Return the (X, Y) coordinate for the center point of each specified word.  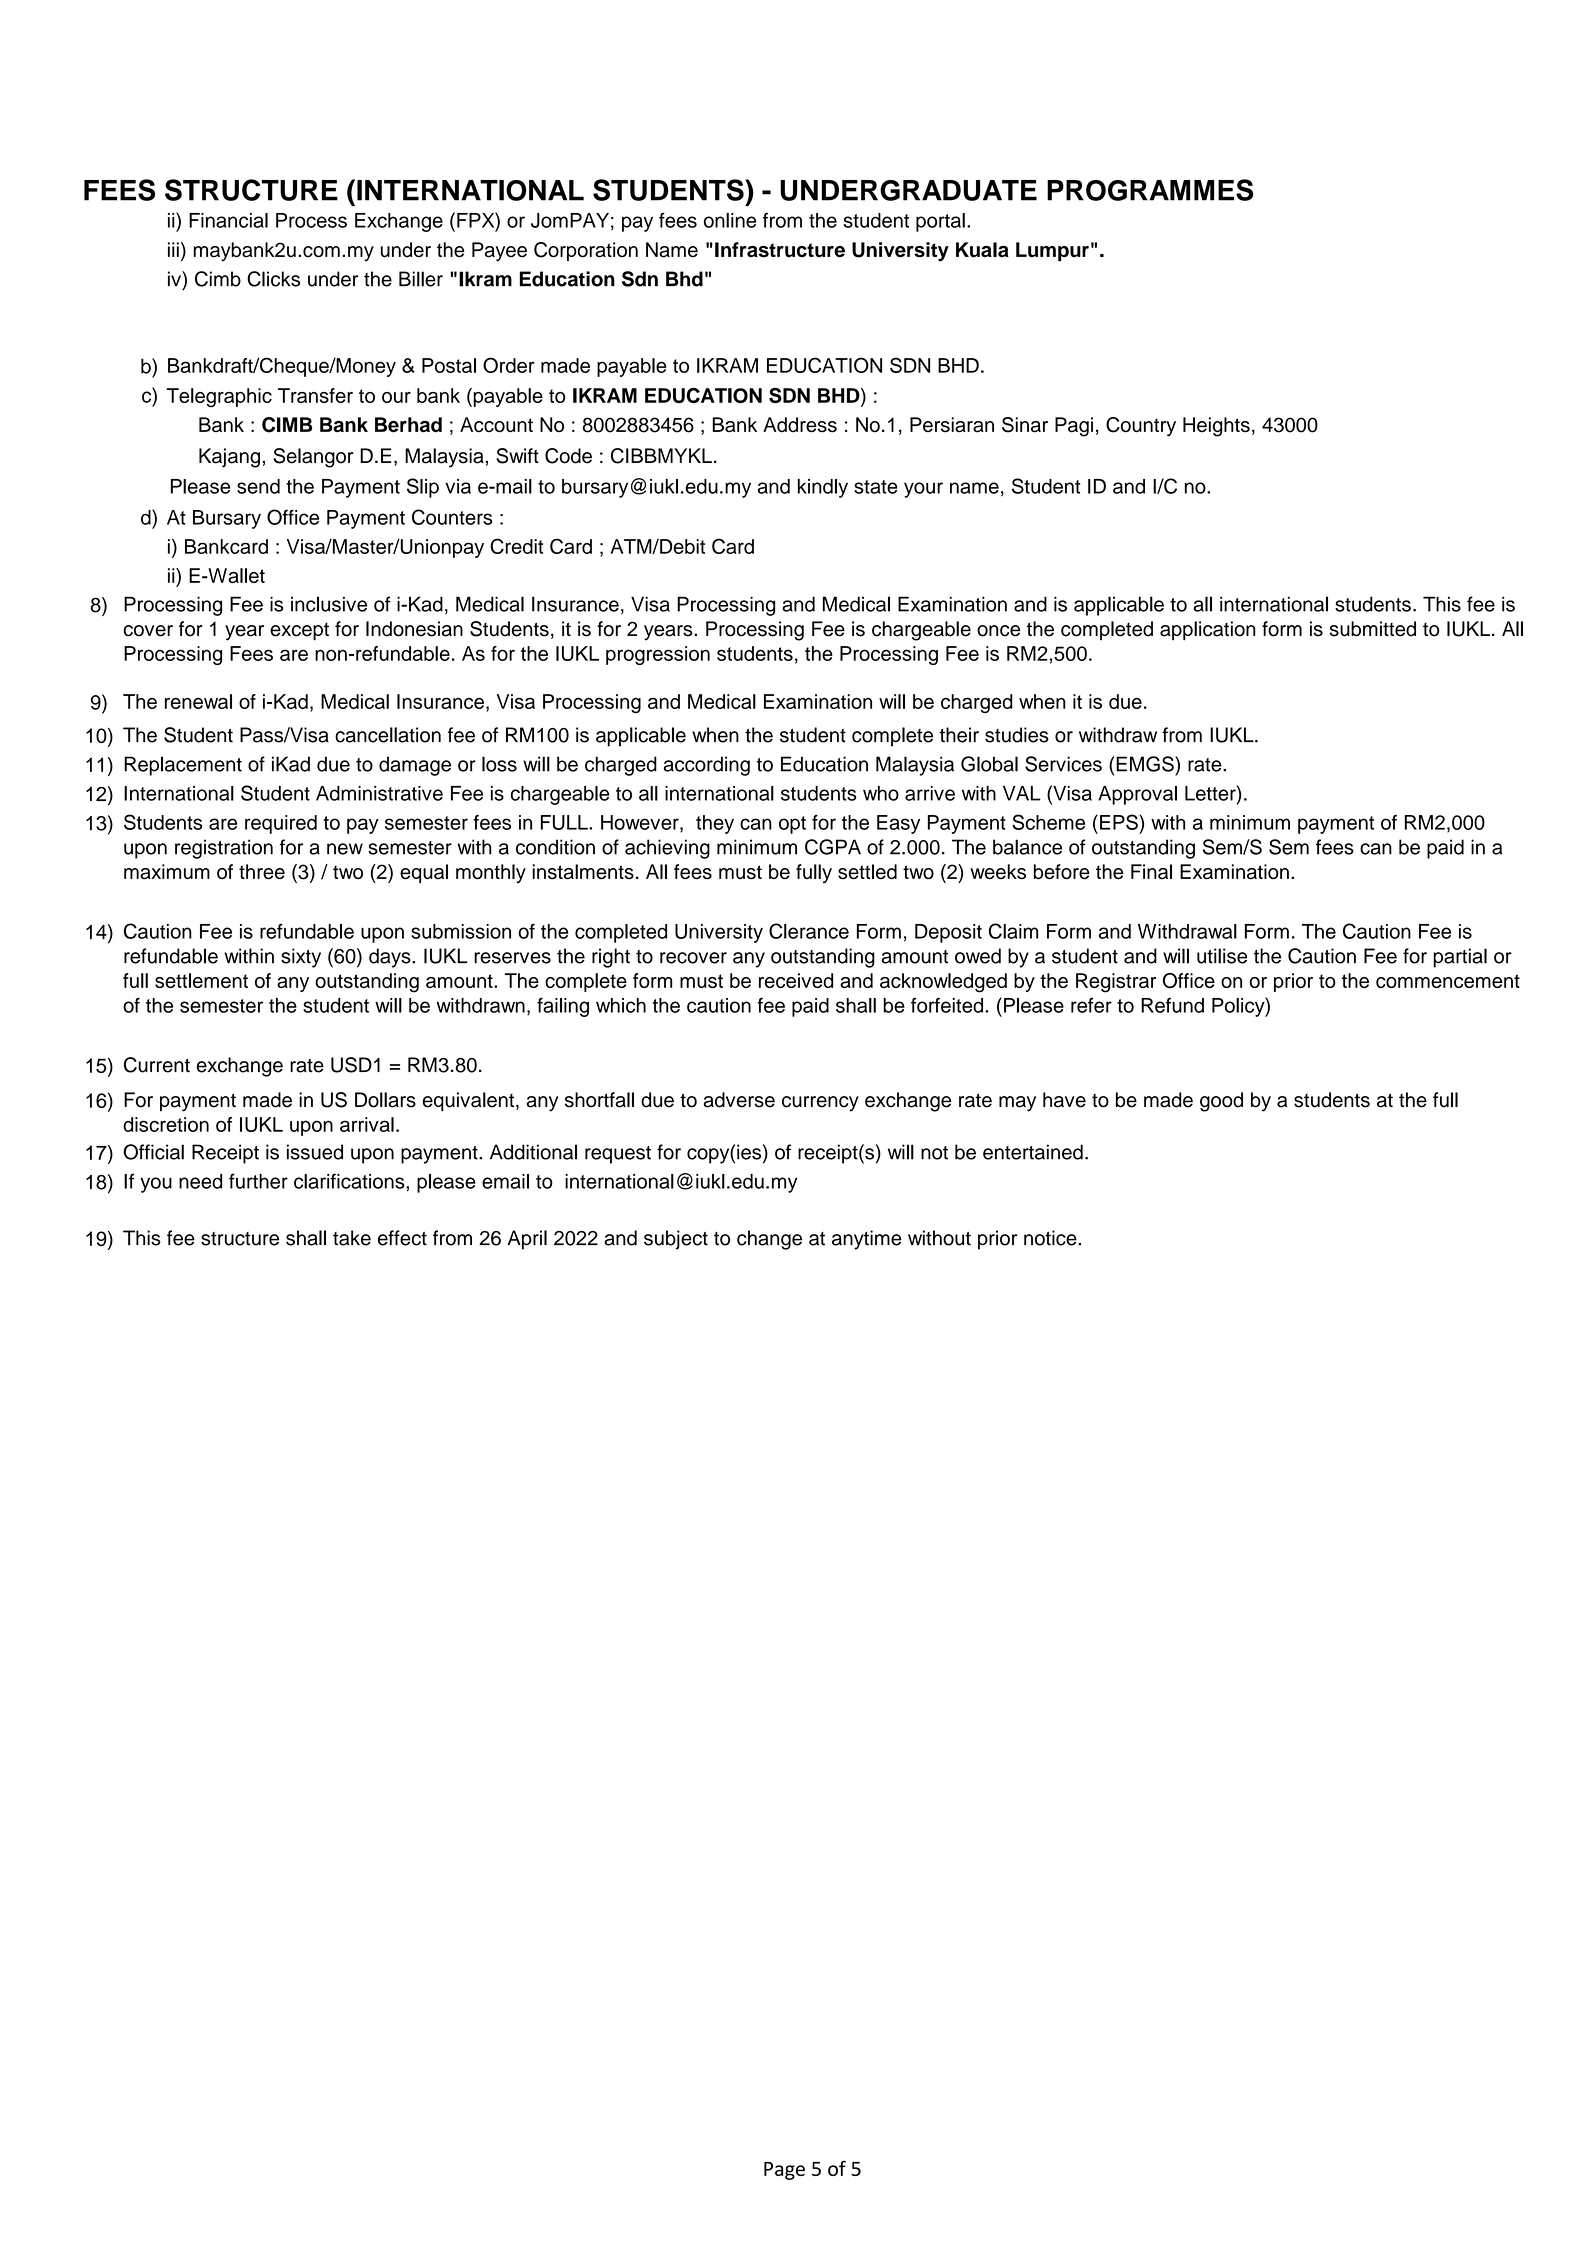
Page (784, 2171)
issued (315, 1152)
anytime (867, 1240)
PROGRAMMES (1150, 190)
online (730, 220)
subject (676, 1240)
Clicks (273, 279)
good (1221, 1102)
